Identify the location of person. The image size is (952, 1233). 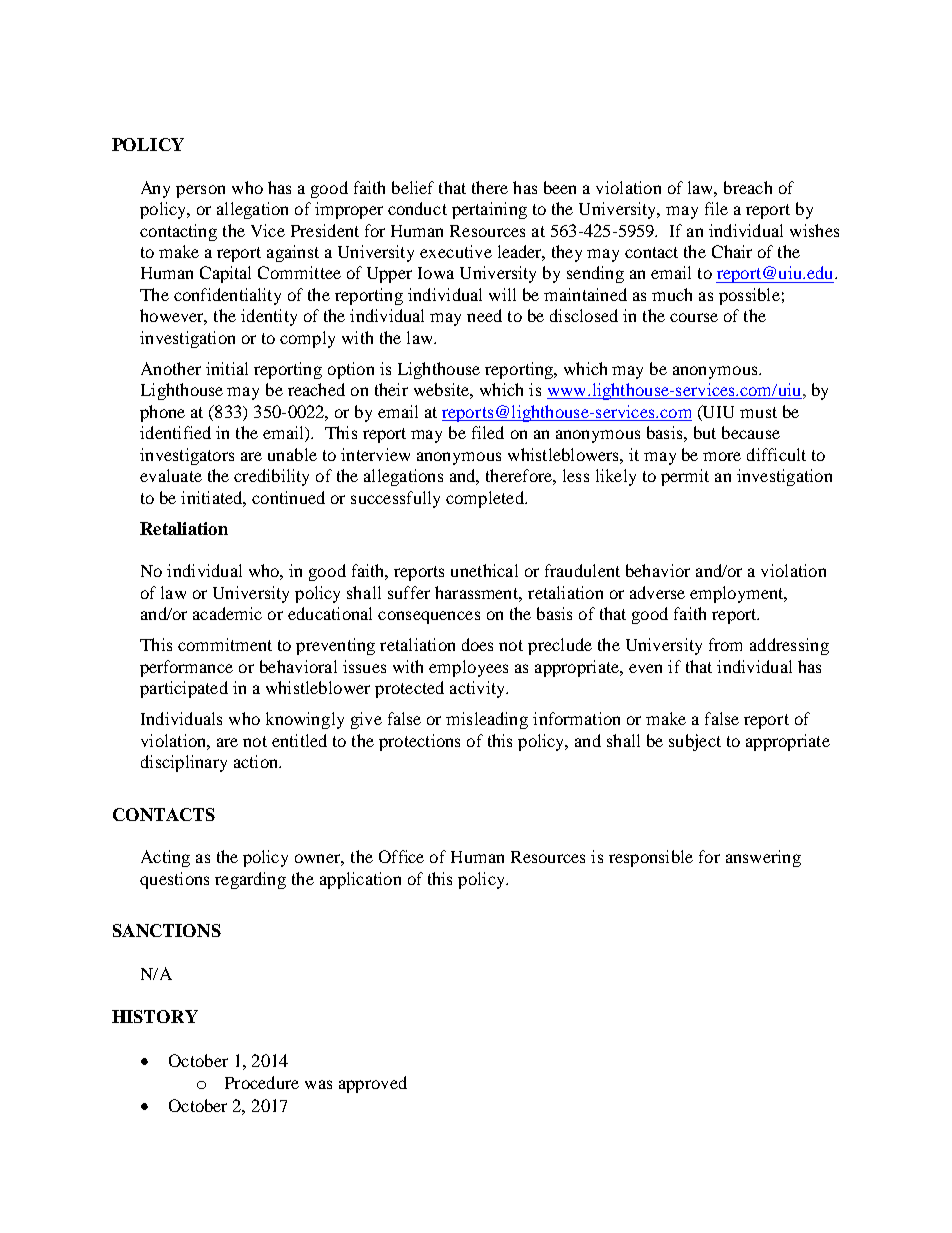
(200, 191).
